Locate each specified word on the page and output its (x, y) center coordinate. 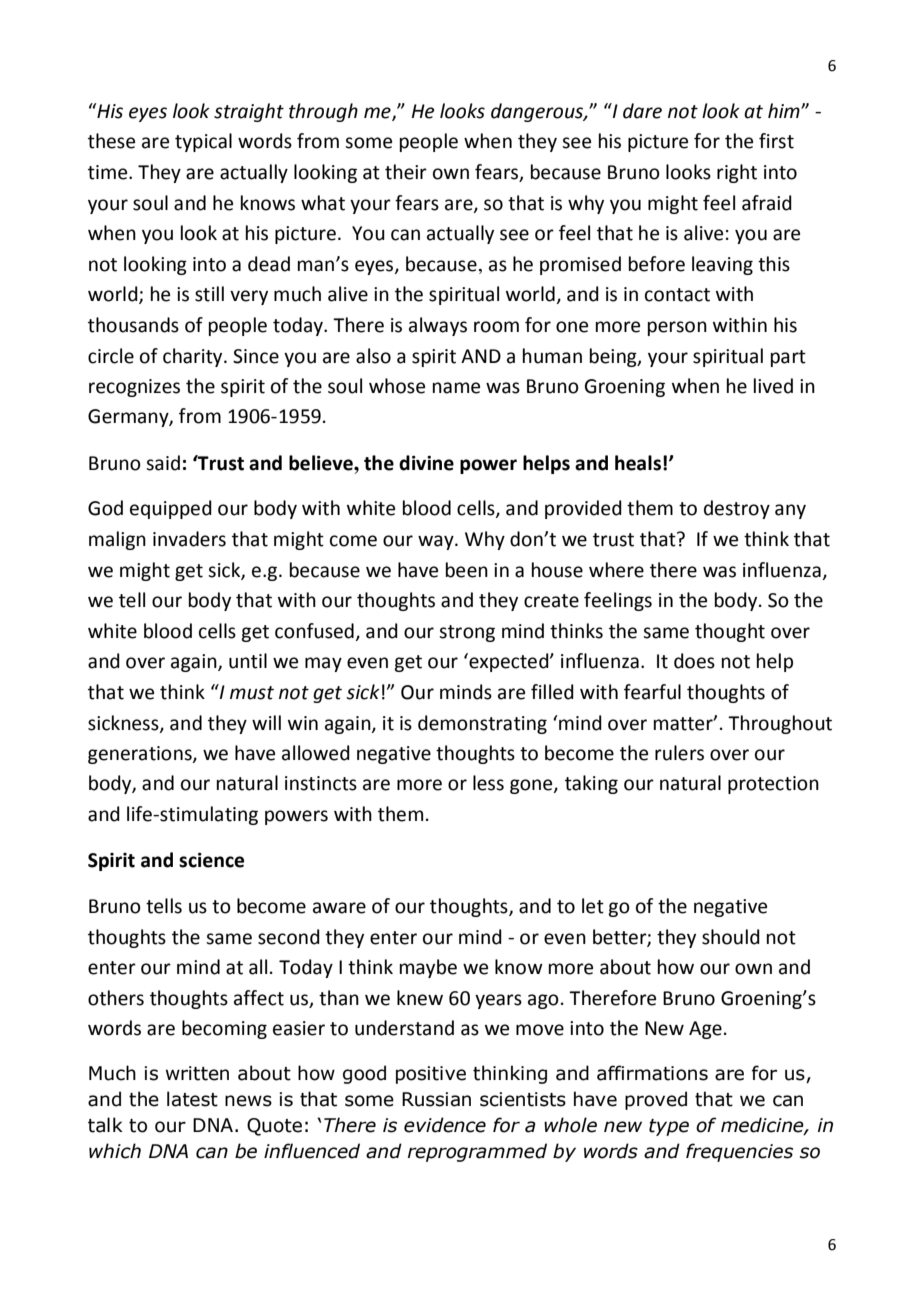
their (406, 172)
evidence (445, 1125)
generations (141, 755)
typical (203, 142)
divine (426, 463)
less (488, 783)
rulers (679, 753)
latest (192, 1099)
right (737, 173)
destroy (737, 509)
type (669, 1127)
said (163, 463)
